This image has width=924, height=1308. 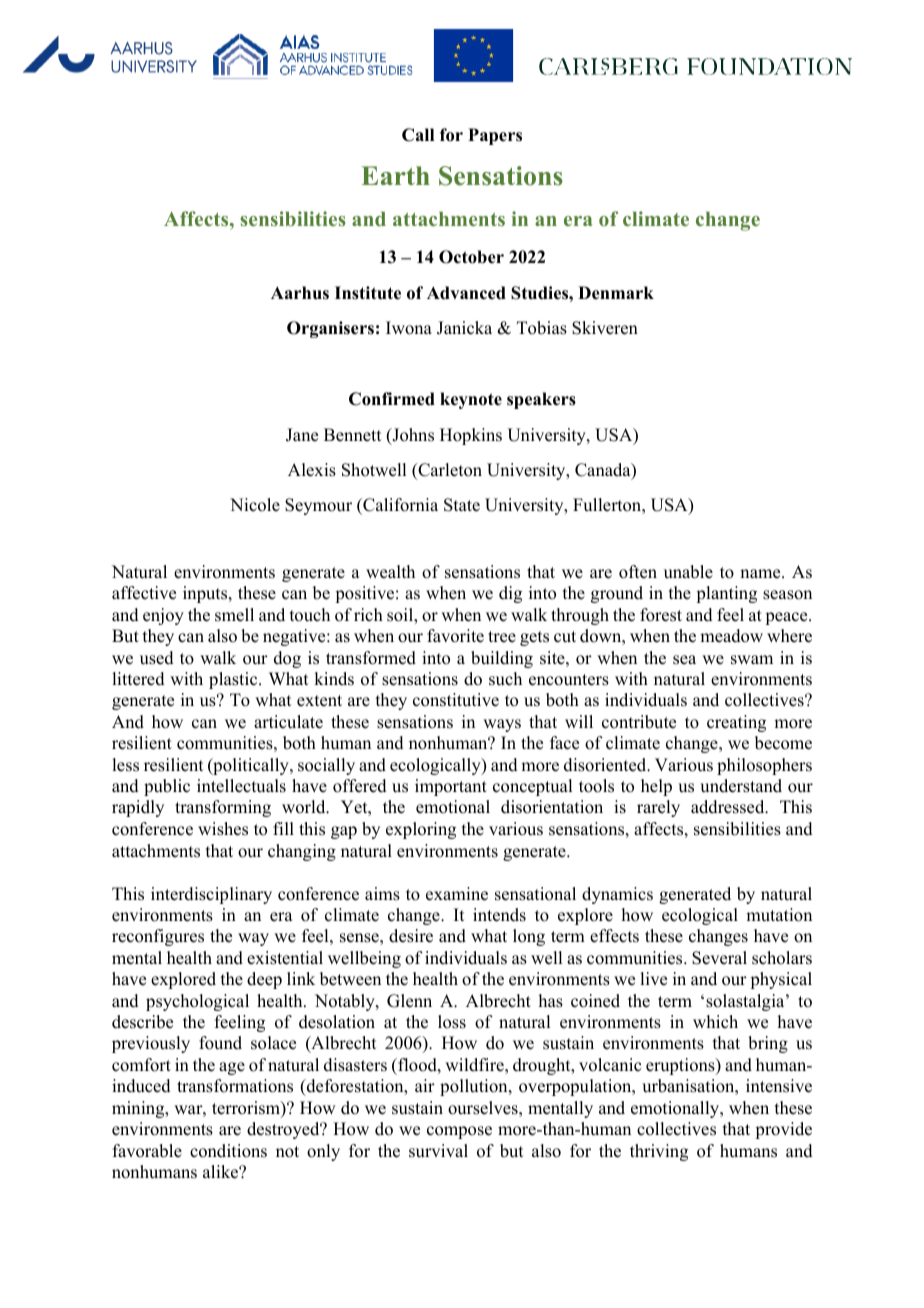 I want to click on Canada, so click(x=604, y=471).
